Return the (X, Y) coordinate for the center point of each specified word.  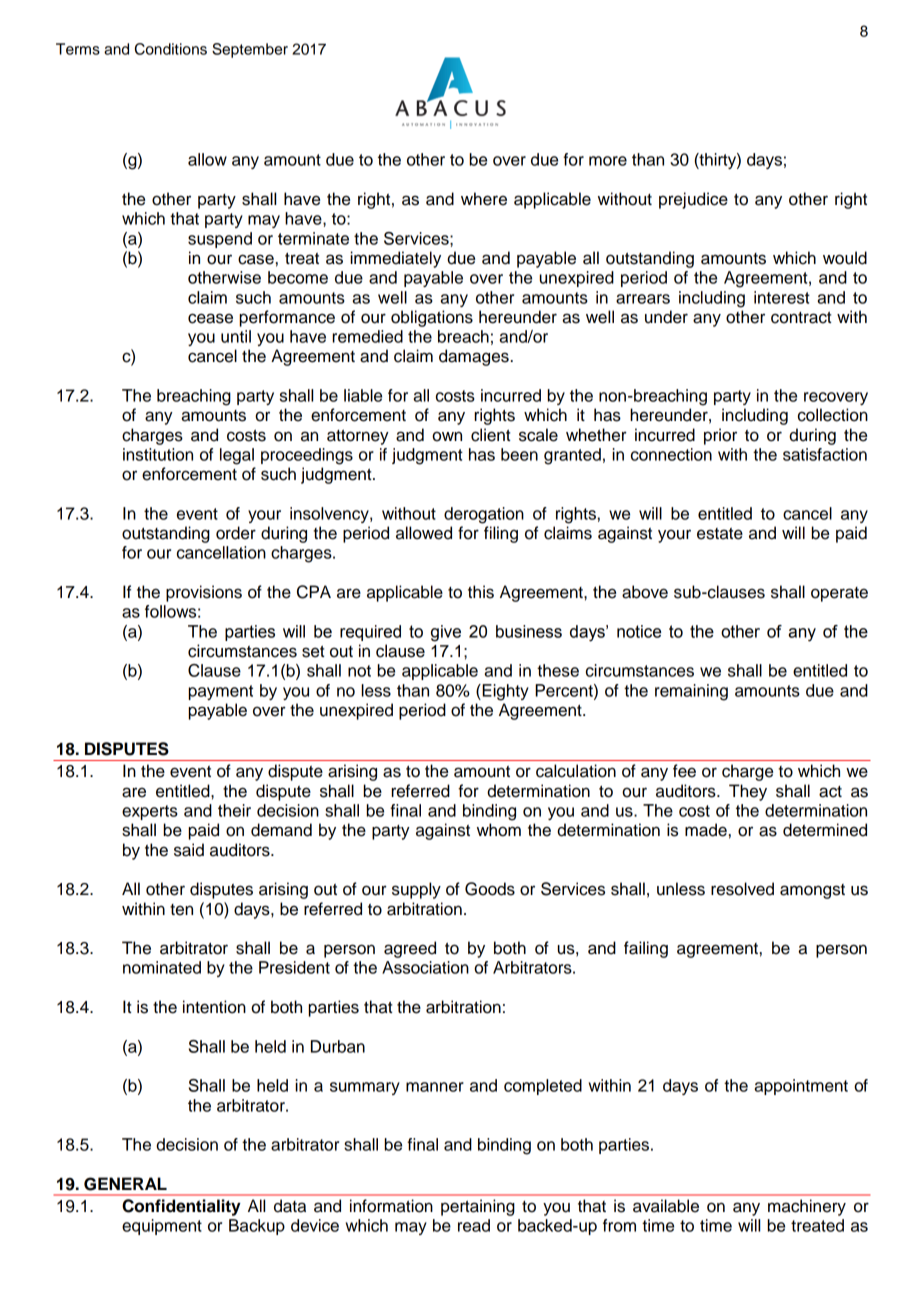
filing (501, 534)
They (748, 792)
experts (150, 812)
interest (782, 297)
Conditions (171, 49)
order (236, 533)
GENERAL (125, 1184)
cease (210, 318)
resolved (742, 889)
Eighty (504, 692)
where (484, 199)
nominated (162, 967)
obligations (432, 318)
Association (425, 967)
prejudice (693, 200)
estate (720, 534)
